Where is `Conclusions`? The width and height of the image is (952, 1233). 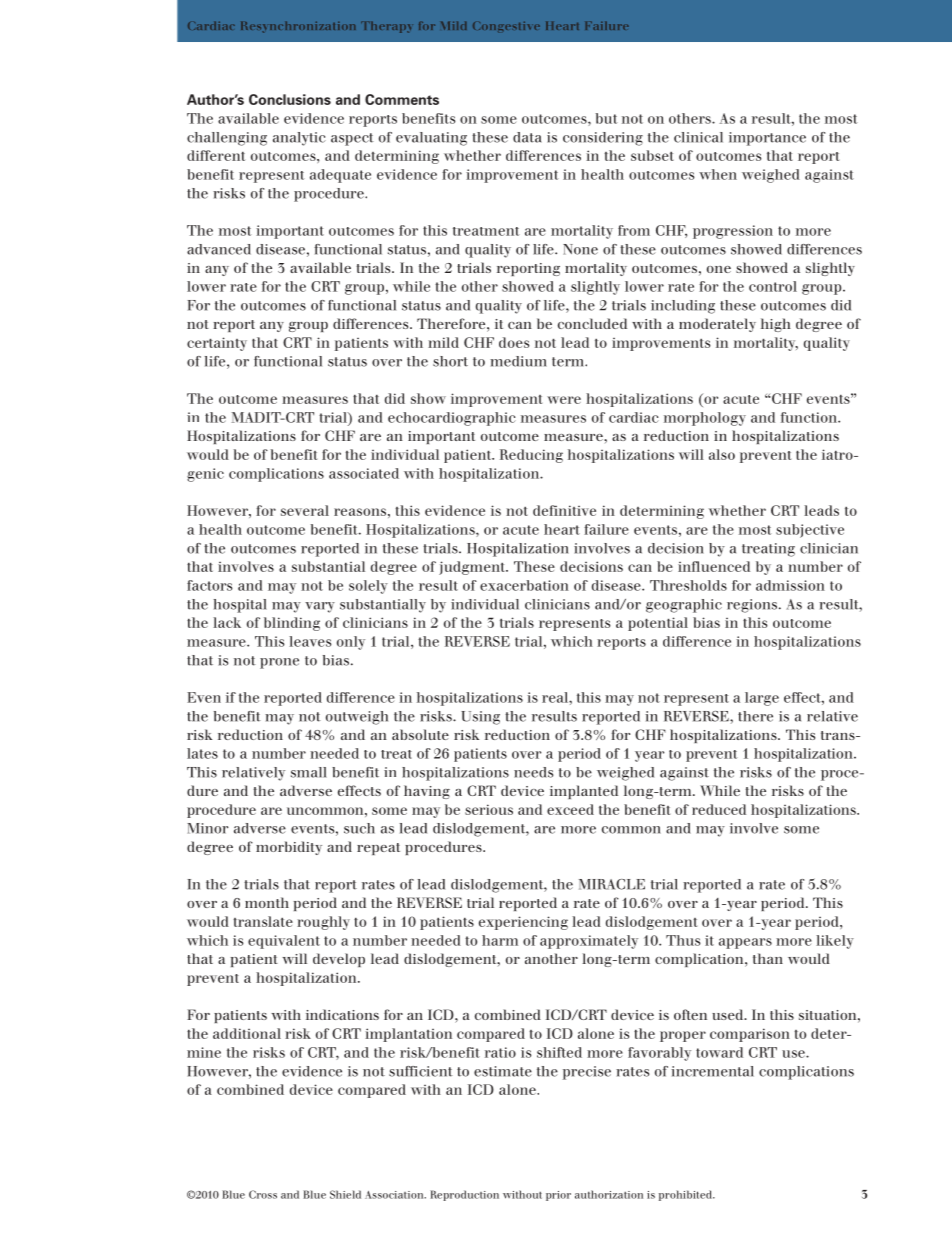
Conclusions is located at coordinates (290, 99).
